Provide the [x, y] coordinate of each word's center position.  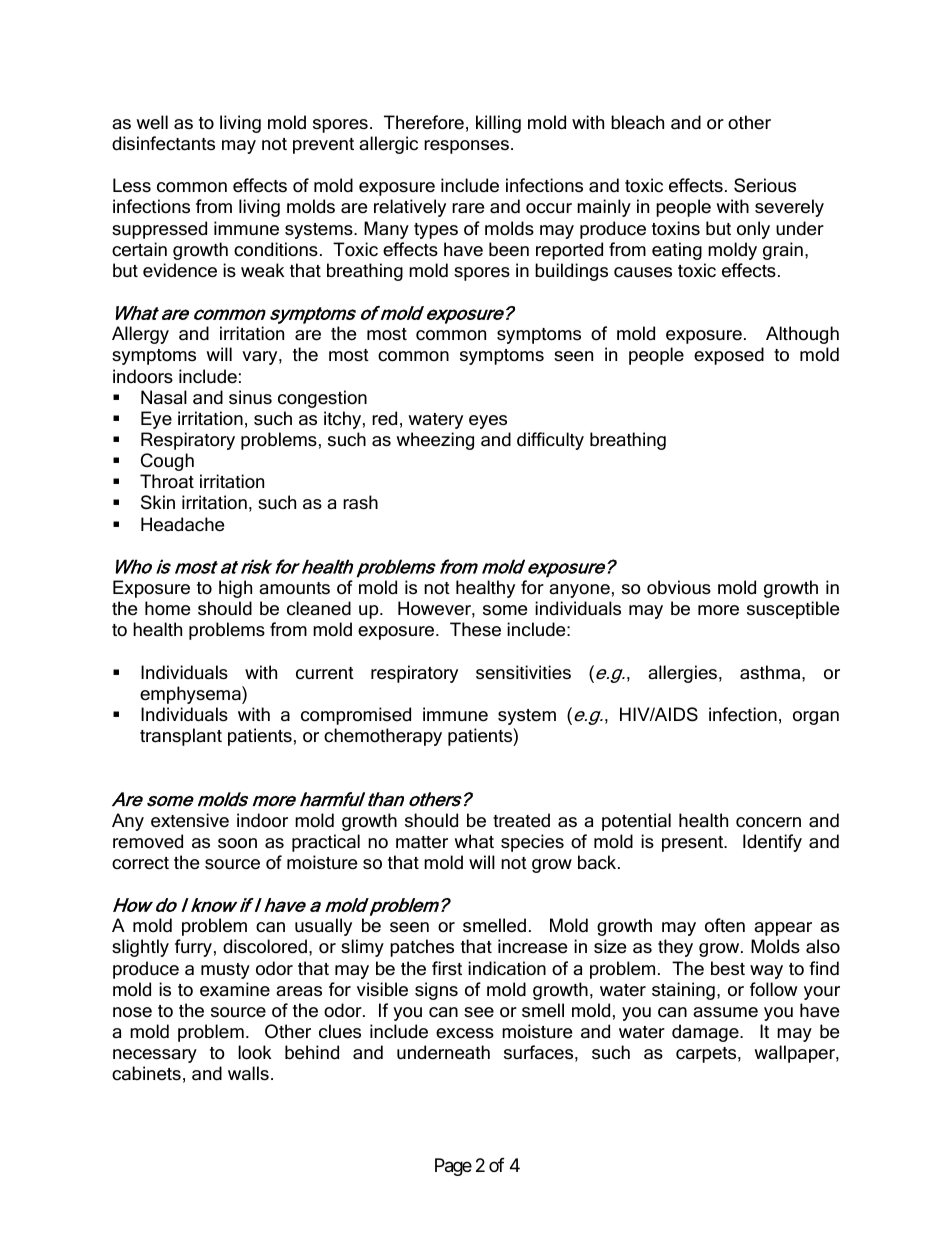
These [475, 629]
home [167, 608]
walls [248, 1073]
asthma [770, 672]
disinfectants [163, 143]
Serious [765, 185]
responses [466, 147]
